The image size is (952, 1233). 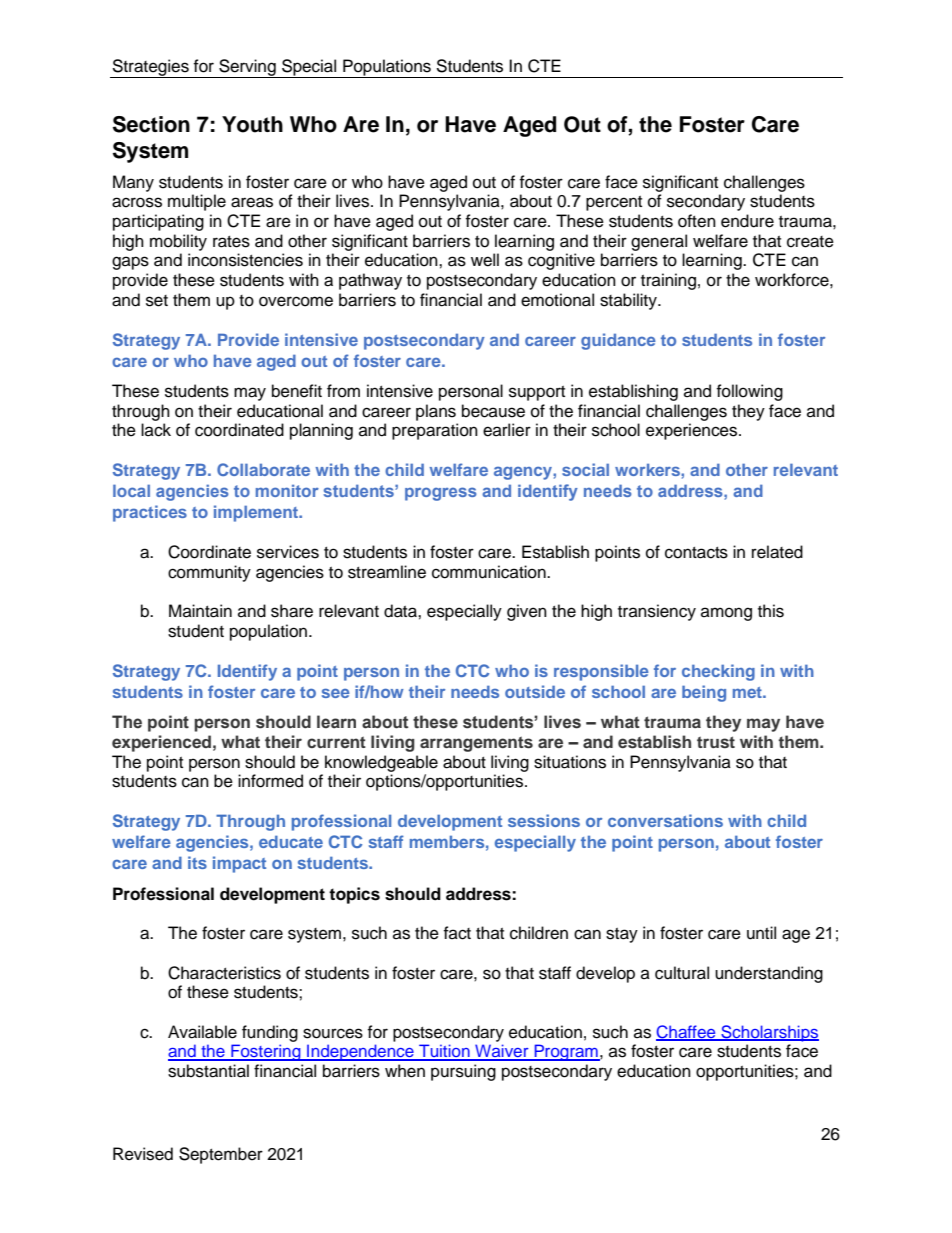 What do you see at coordinates (463, 1072) in the image?
I see `pursuing` at bounding box center [463, 1072].
